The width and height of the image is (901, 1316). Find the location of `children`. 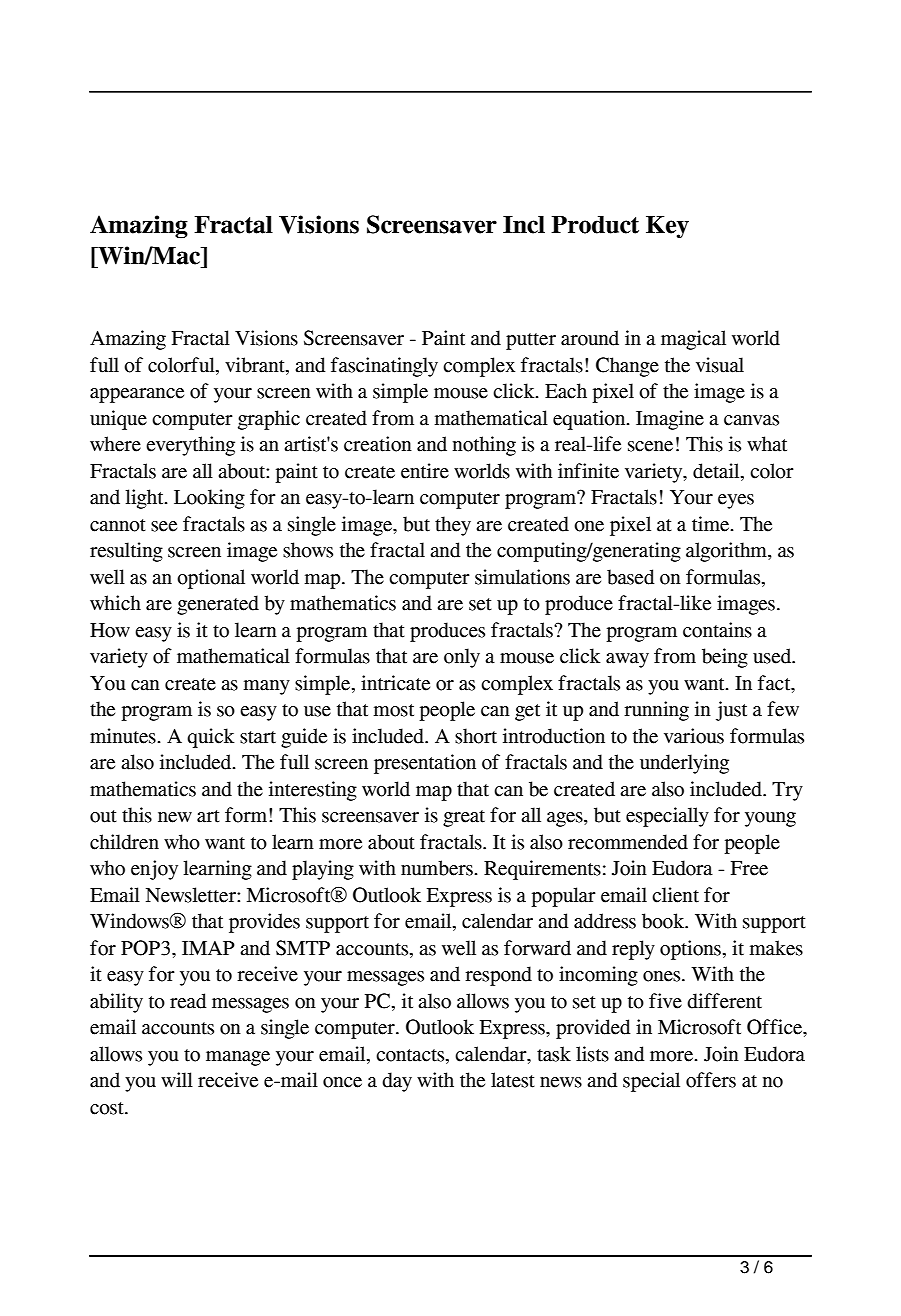

children is located at coordinates (124, 842).
